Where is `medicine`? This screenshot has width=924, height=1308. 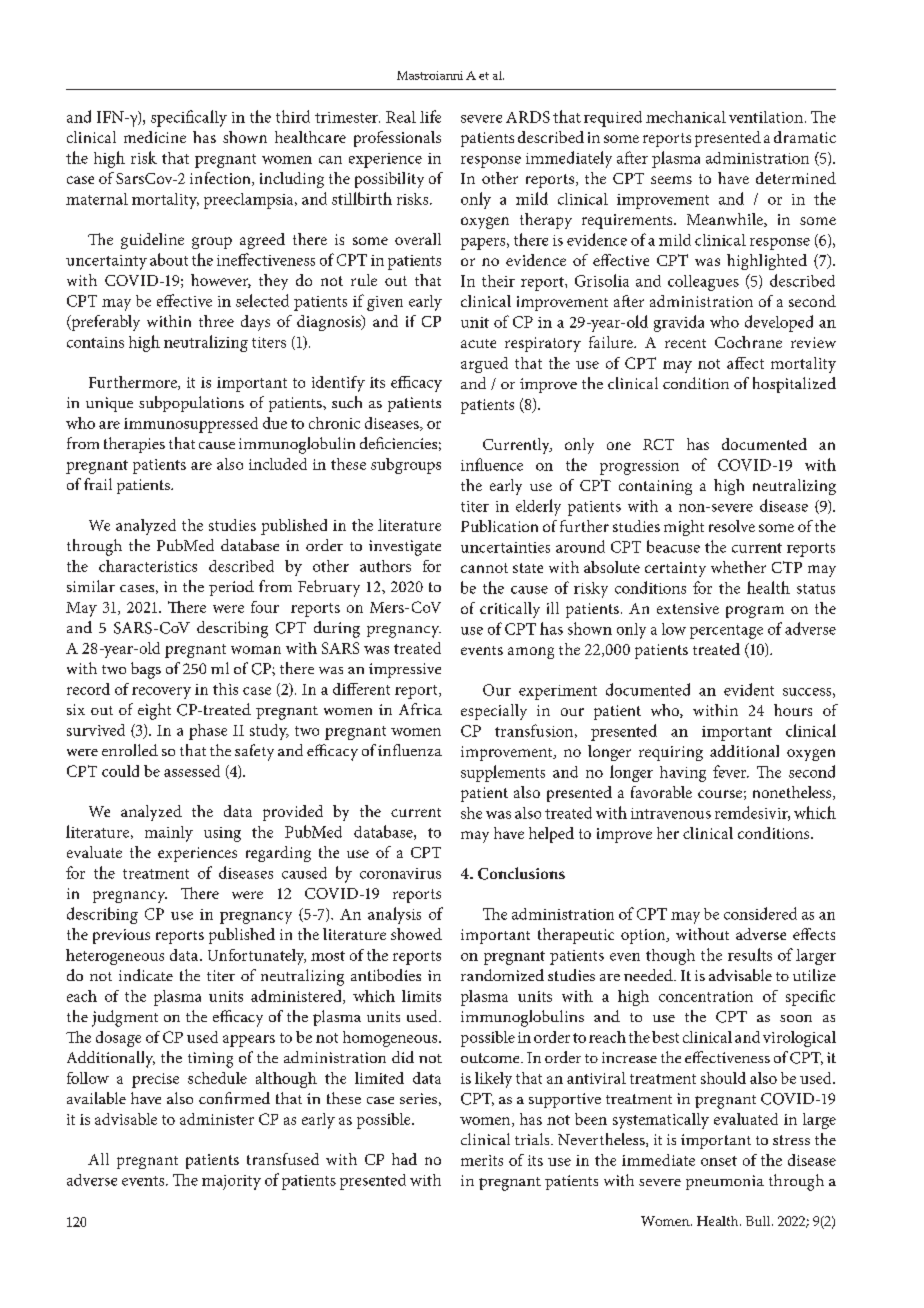
medicine is located at coordinates (155, 137).
